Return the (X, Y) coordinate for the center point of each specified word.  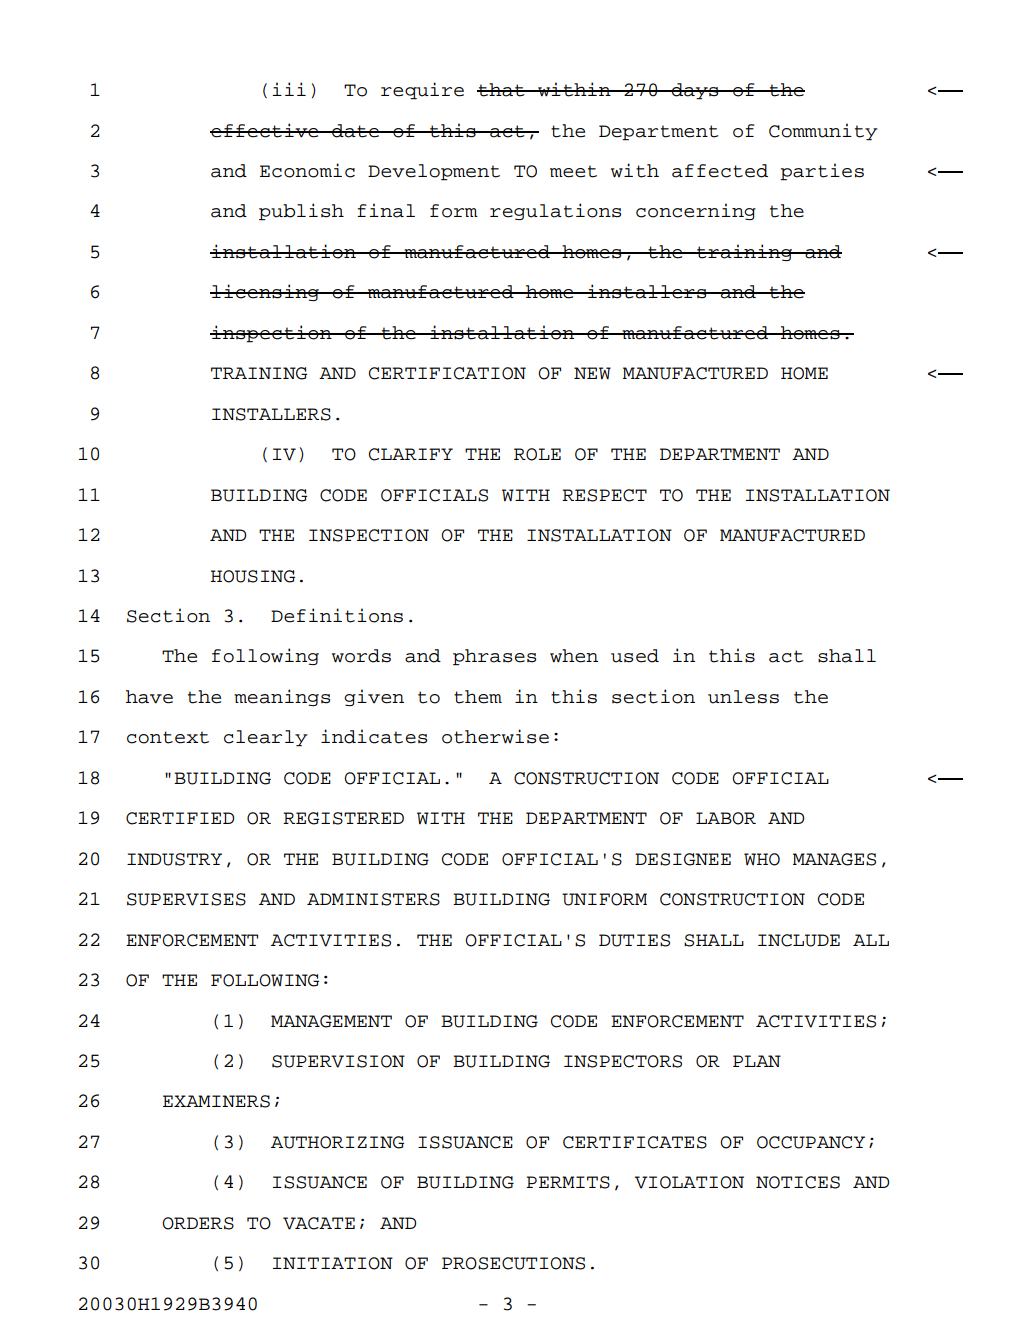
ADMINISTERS (373, 899)
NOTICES (798, 1182)
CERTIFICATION (447, 373)
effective (265, 130)
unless (743, 697)
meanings (282, 697)
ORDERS (198, 1223)
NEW (592, 373)
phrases (494, 657)
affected (720, 171)
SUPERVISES (186, 899)
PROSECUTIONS (513, 1263)
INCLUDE (799, 940)
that (502, 90)
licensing (265, 292)
